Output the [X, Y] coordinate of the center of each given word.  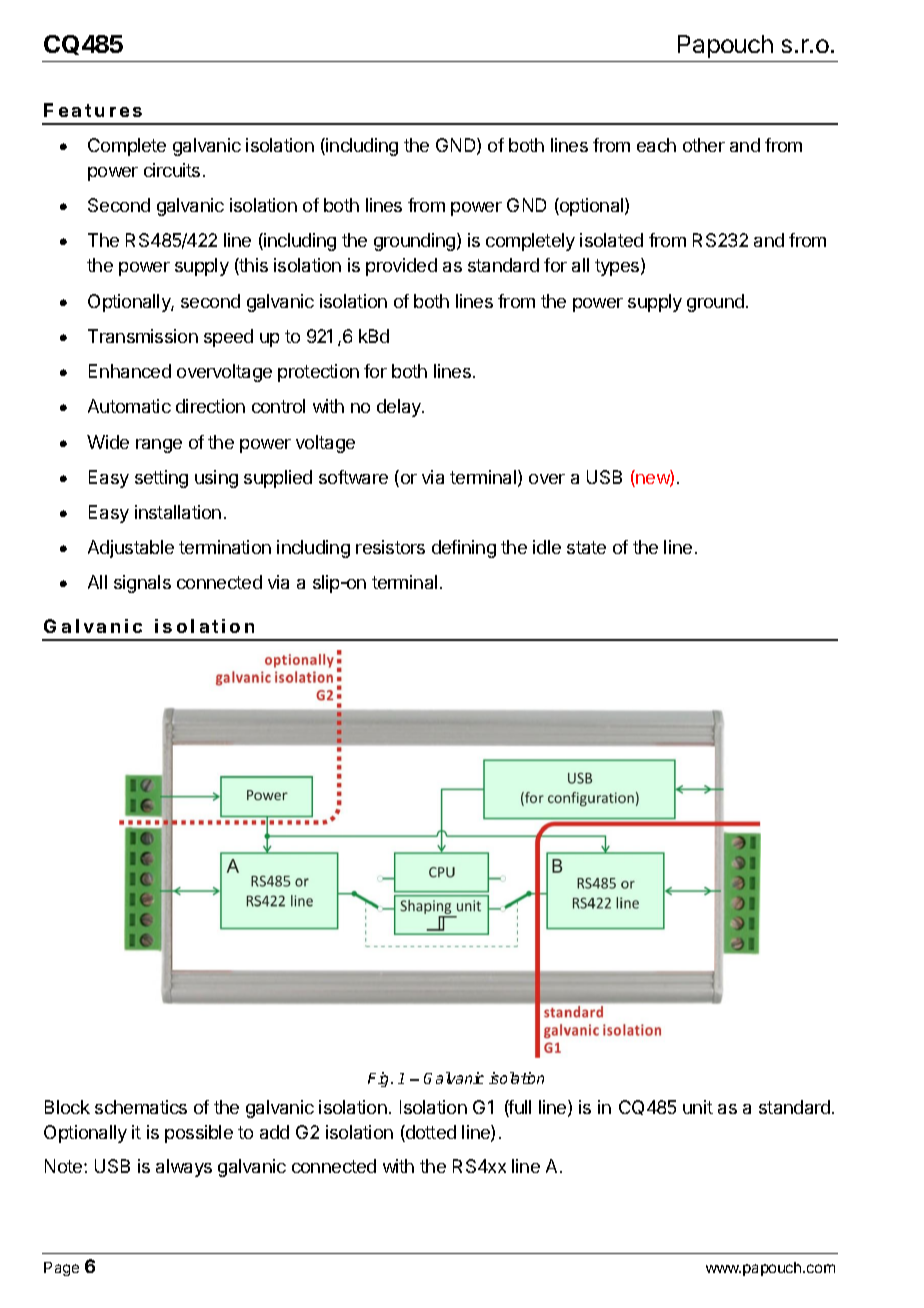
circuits [172, 170]
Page [61, 1269]
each [656, 145]
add [274, 1132]
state [586, 547]
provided [401, 267]
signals [142, 584]
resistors [390, 547]
